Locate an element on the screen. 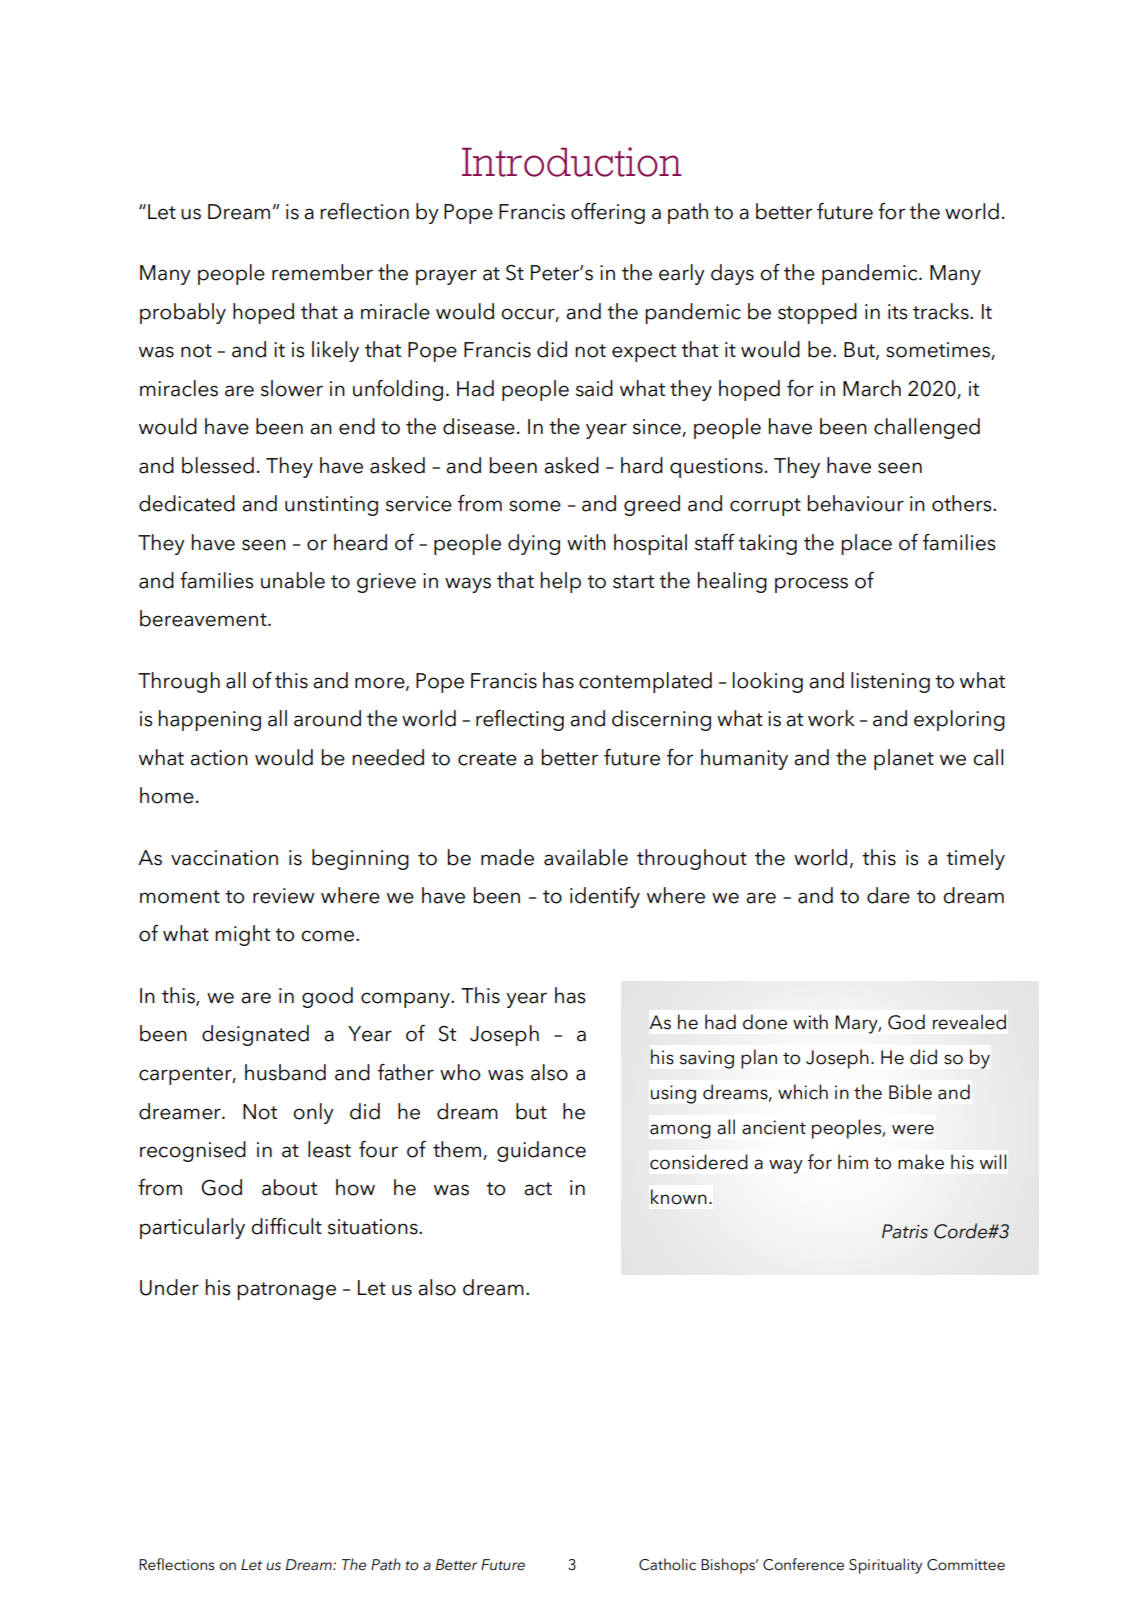 The height and width of the screenshot is (1617, 1144). Bible is located at coordinates (910, 1092).
